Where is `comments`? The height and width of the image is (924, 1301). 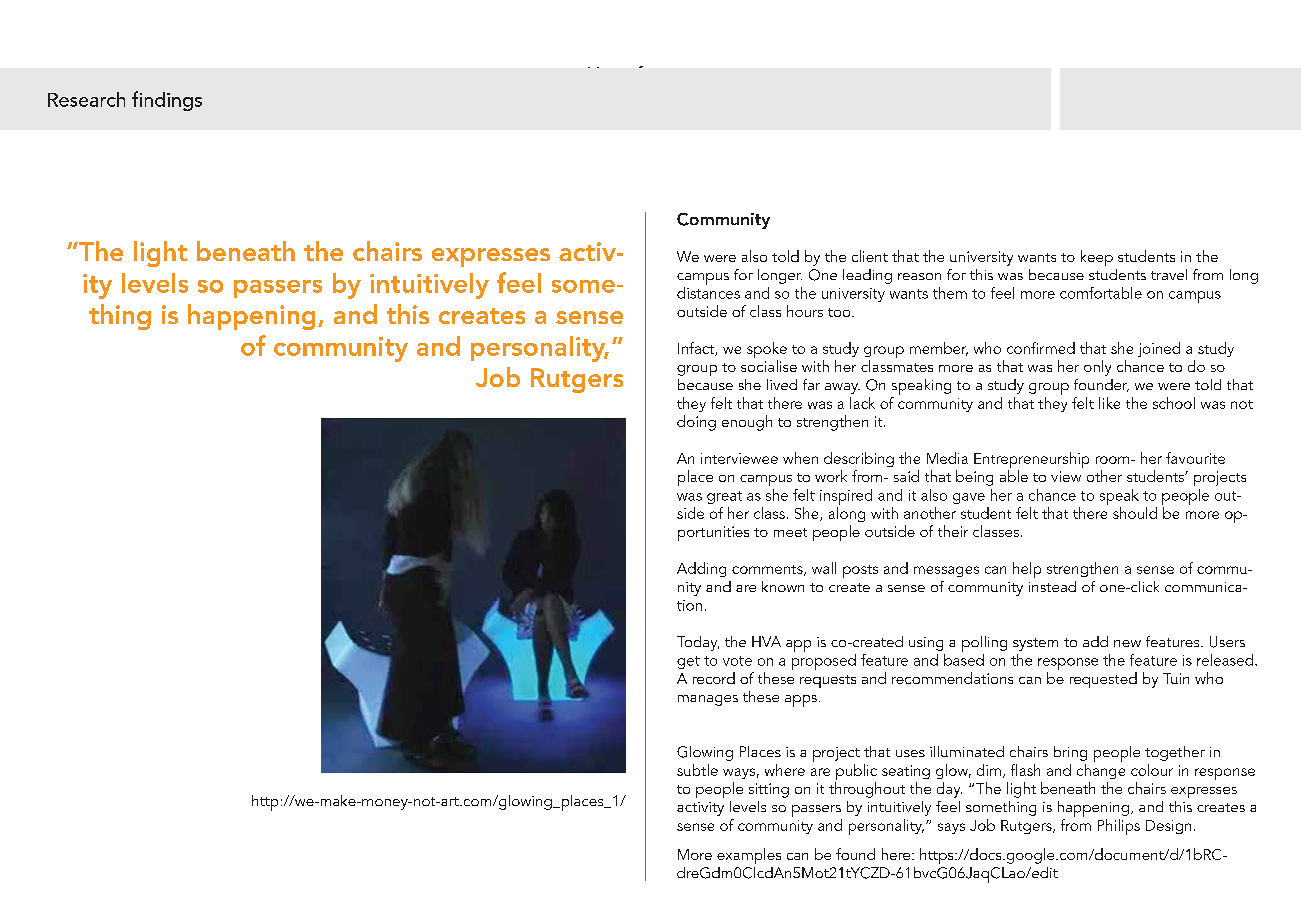 comments is located at coordinates (768, 570).
